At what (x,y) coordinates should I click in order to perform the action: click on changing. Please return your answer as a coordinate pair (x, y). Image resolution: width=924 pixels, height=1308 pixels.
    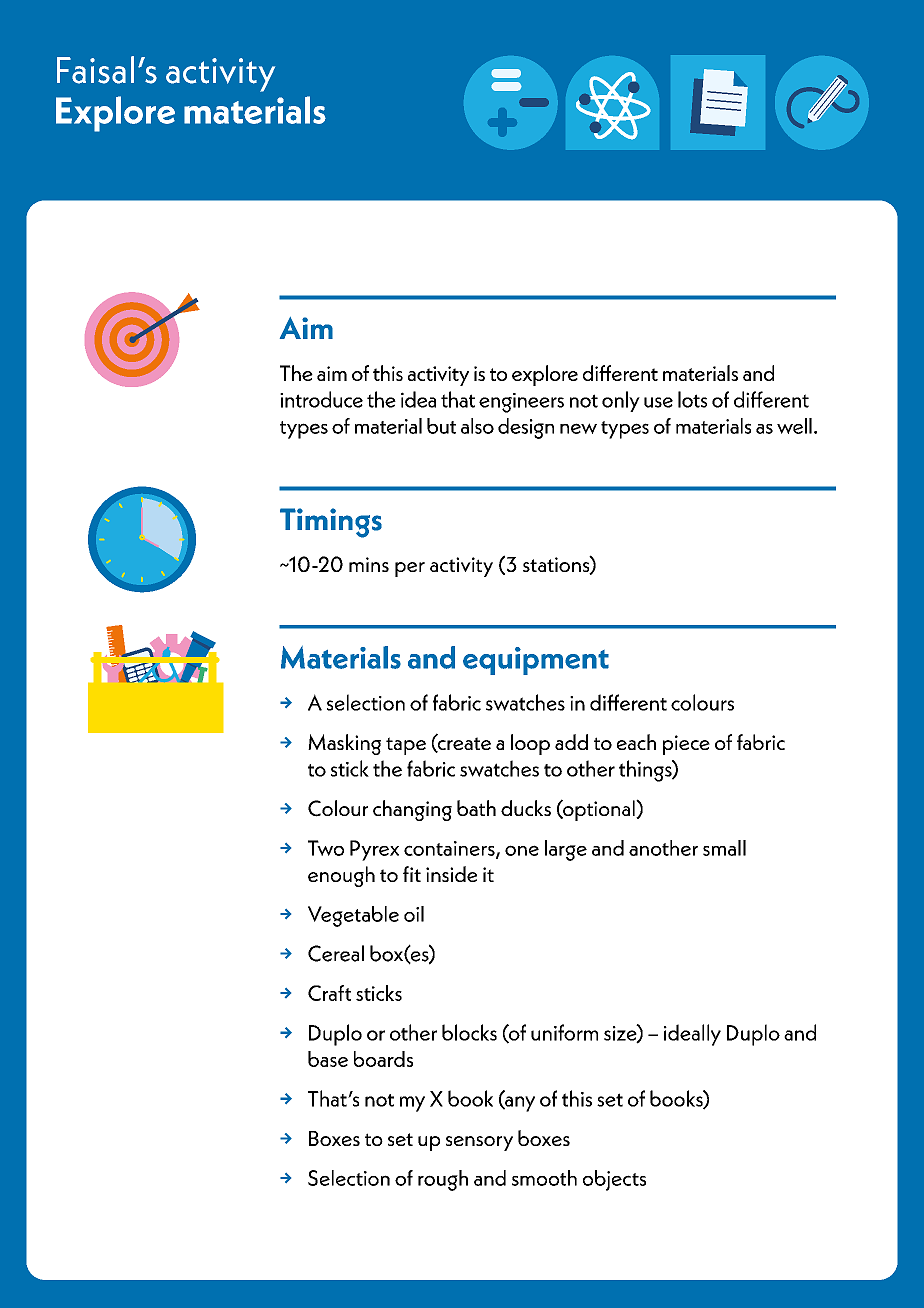
    Looking at the image, I should click on (412, 810).
